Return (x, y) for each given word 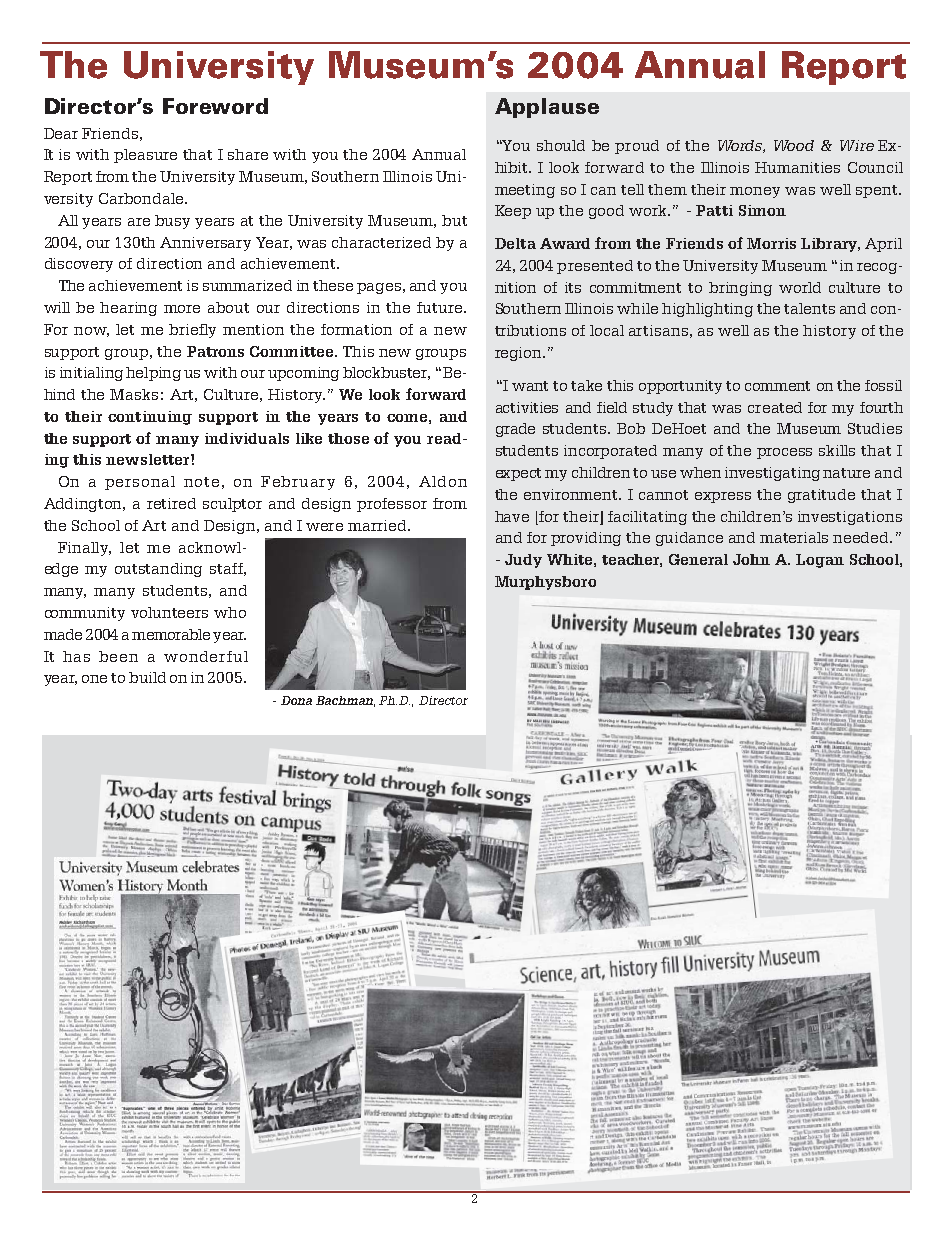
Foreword (215, 106)
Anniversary (205, 244)
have (512, 516)
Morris (771, 243)
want (530, 386)
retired (171, 503)
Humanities (797, 167)
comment (777, 386)
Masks (134, 394)
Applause (547, 108)
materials (794, 537)
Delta (515, 243)
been (118, 656)
